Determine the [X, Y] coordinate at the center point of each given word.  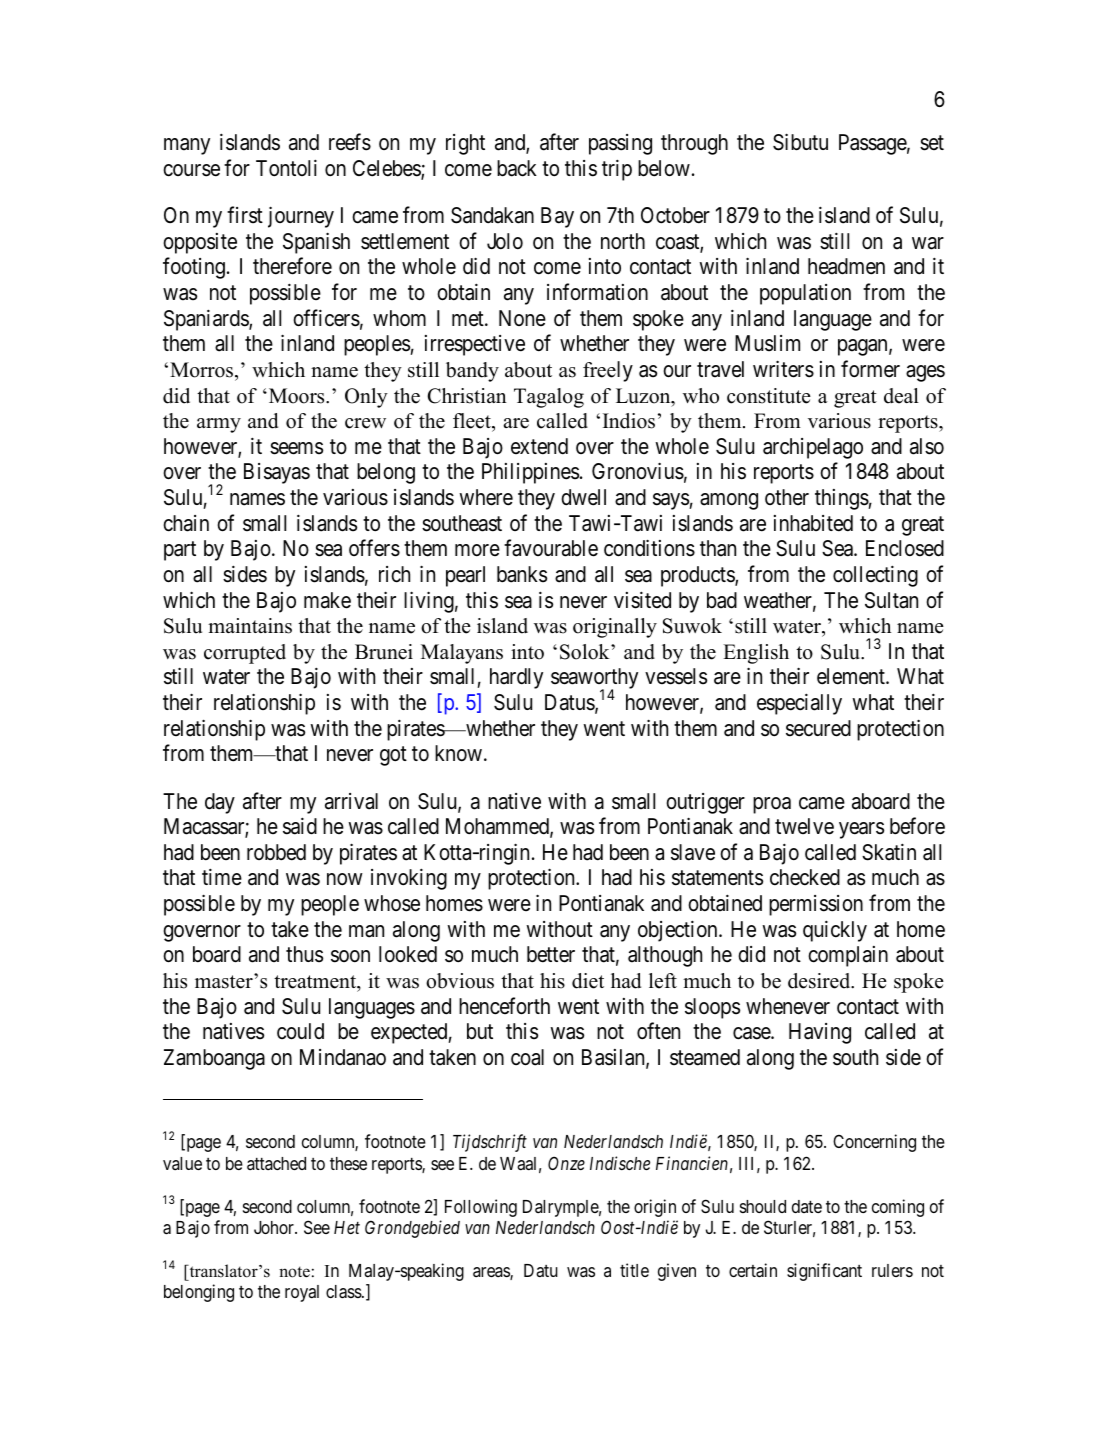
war [928, 243]
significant [824, 1272]
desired [820, 981]
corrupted [245, 654]
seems [296, 448]
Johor [275, 1227]
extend [539, 446]
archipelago [813, 448]
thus [304, 954]
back [517, 168]
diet [588, 981]
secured [818, 728]
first [245, 215]
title [634, 1270]
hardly [516, 678]
